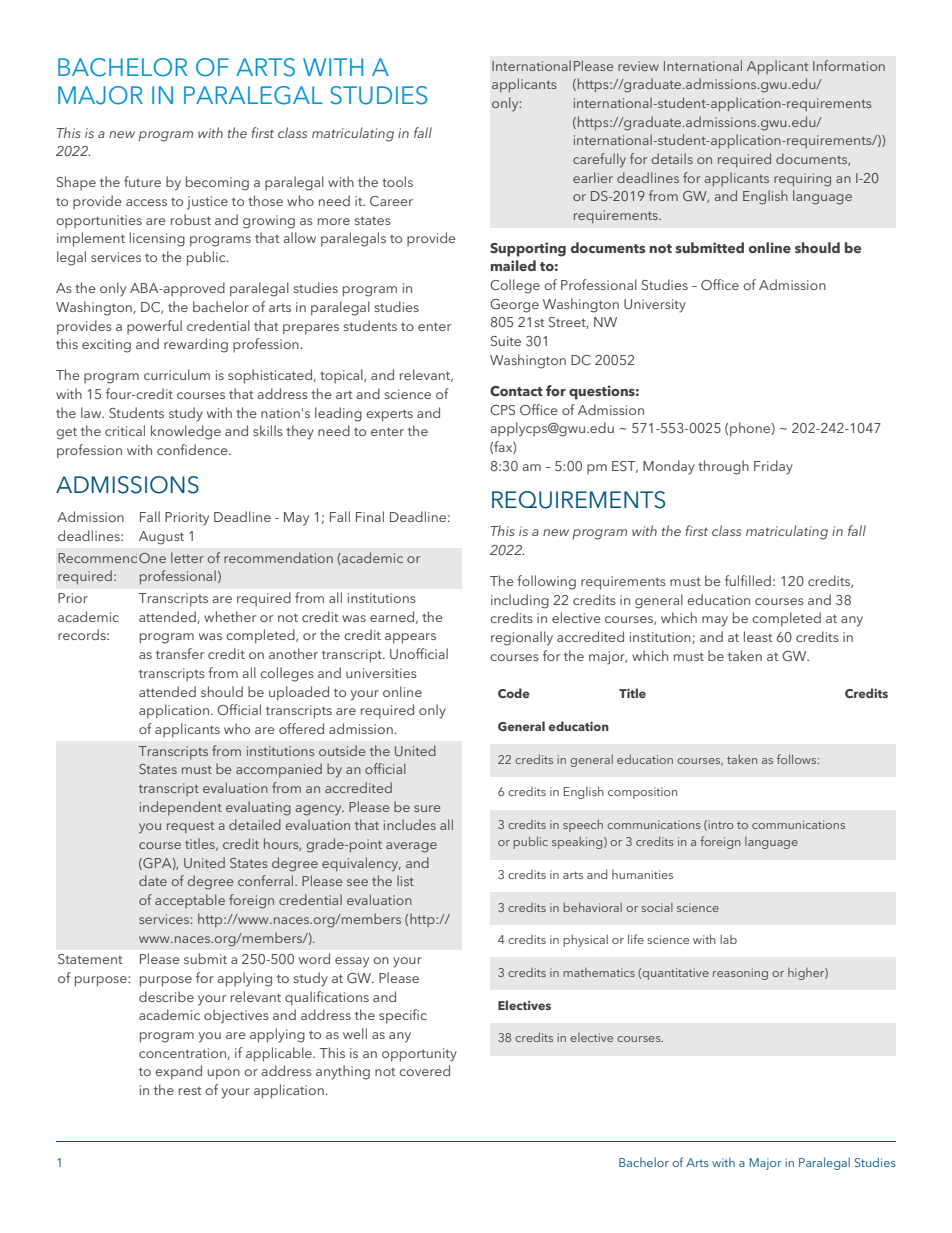  What do you see at coordinates (740, 974) in the document?
I see `reasoning` at bounding box center [740, 974].
